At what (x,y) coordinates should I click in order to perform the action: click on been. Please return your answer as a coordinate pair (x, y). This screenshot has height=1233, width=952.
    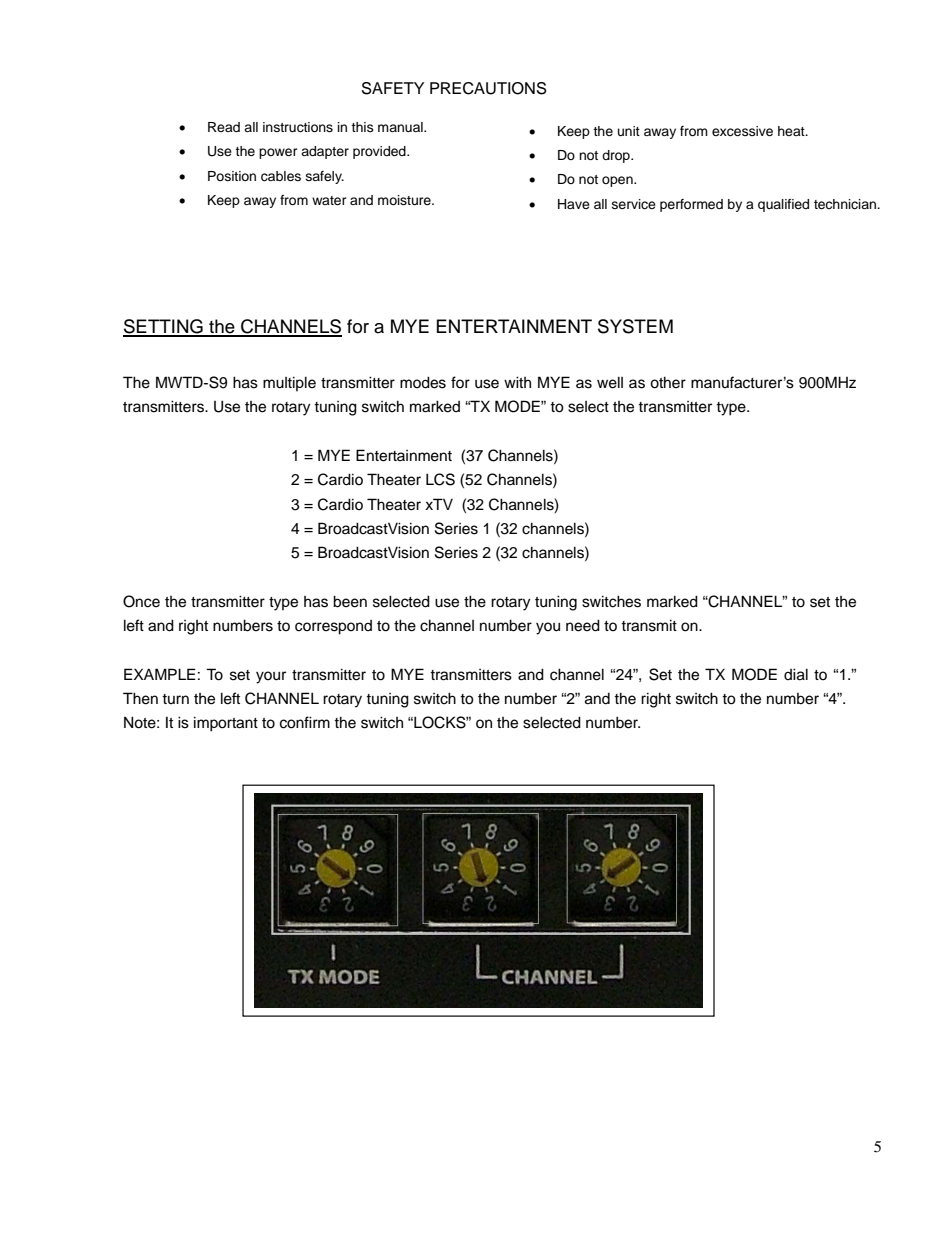
    Looking at the image, I should click on (350, 601).
